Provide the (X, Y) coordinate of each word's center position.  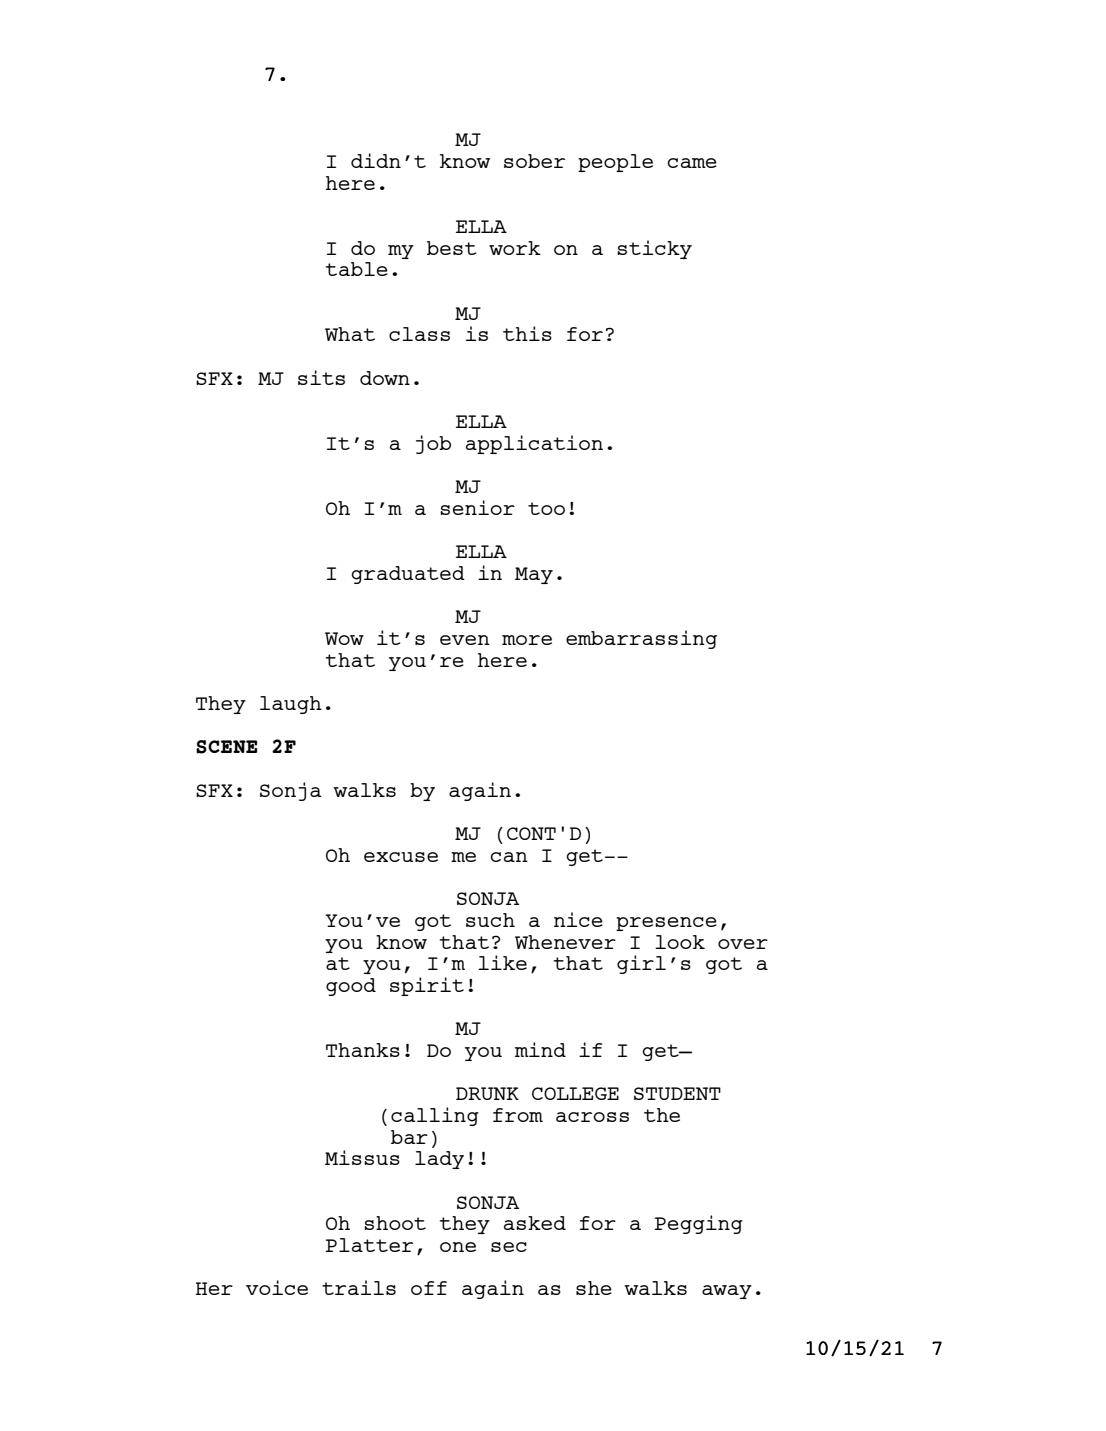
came (692, 163)
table (357, 269)
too (546, 508)
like (502, 962)
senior (477, 507)
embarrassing (641, 639)
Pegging (699, 1224)
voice (277, 1287)
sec (509, 1247)
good (351, 987)
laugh (291, 705)
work (515, 248)
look (680, 942)
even (465, 640)
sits (321, 377)
